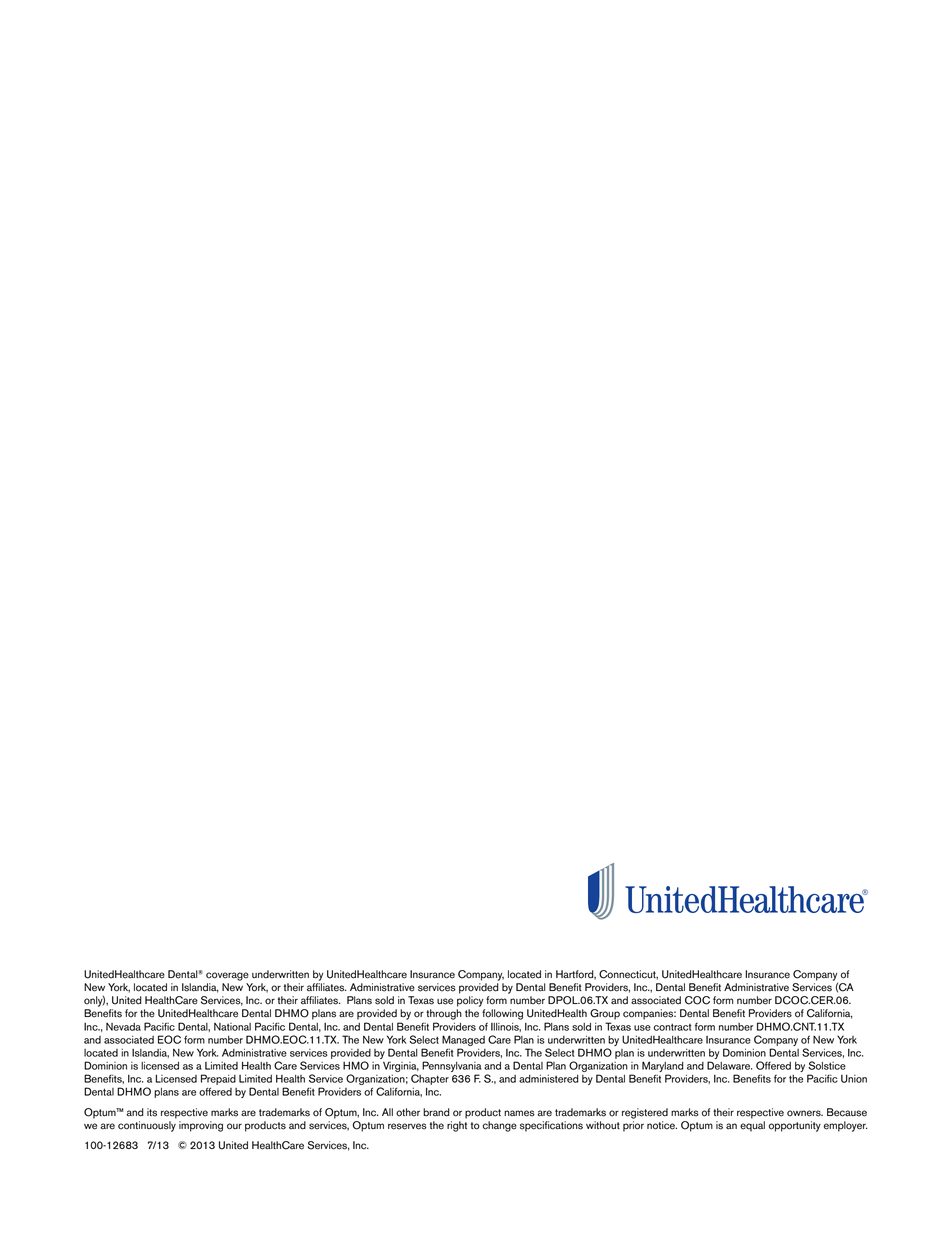 This page has width=952, height=1233. Describe the element at coordinates (752, 1126) in the page. I see `equal` at that location.
